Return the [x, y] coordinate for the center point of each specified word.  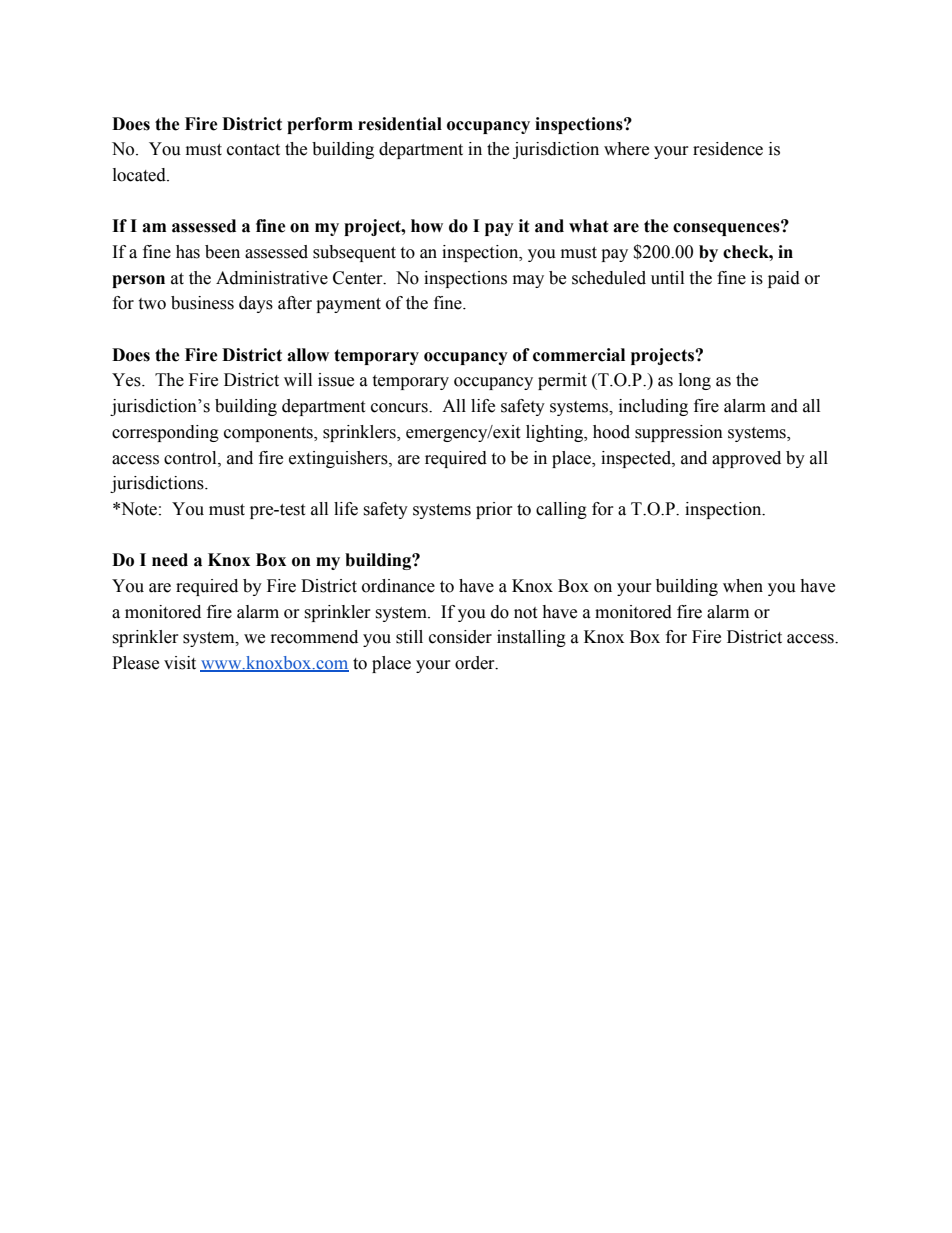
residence [728, 149]
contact [253, 150]
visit [180, 663]
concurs [400, 408]
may [528, 281]
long [695, 381]
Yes [127, 380]
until [667, 278]
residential [400, 124]
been [222, 252]
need [170, 560]
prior [494, 510]
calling [561, 510]
